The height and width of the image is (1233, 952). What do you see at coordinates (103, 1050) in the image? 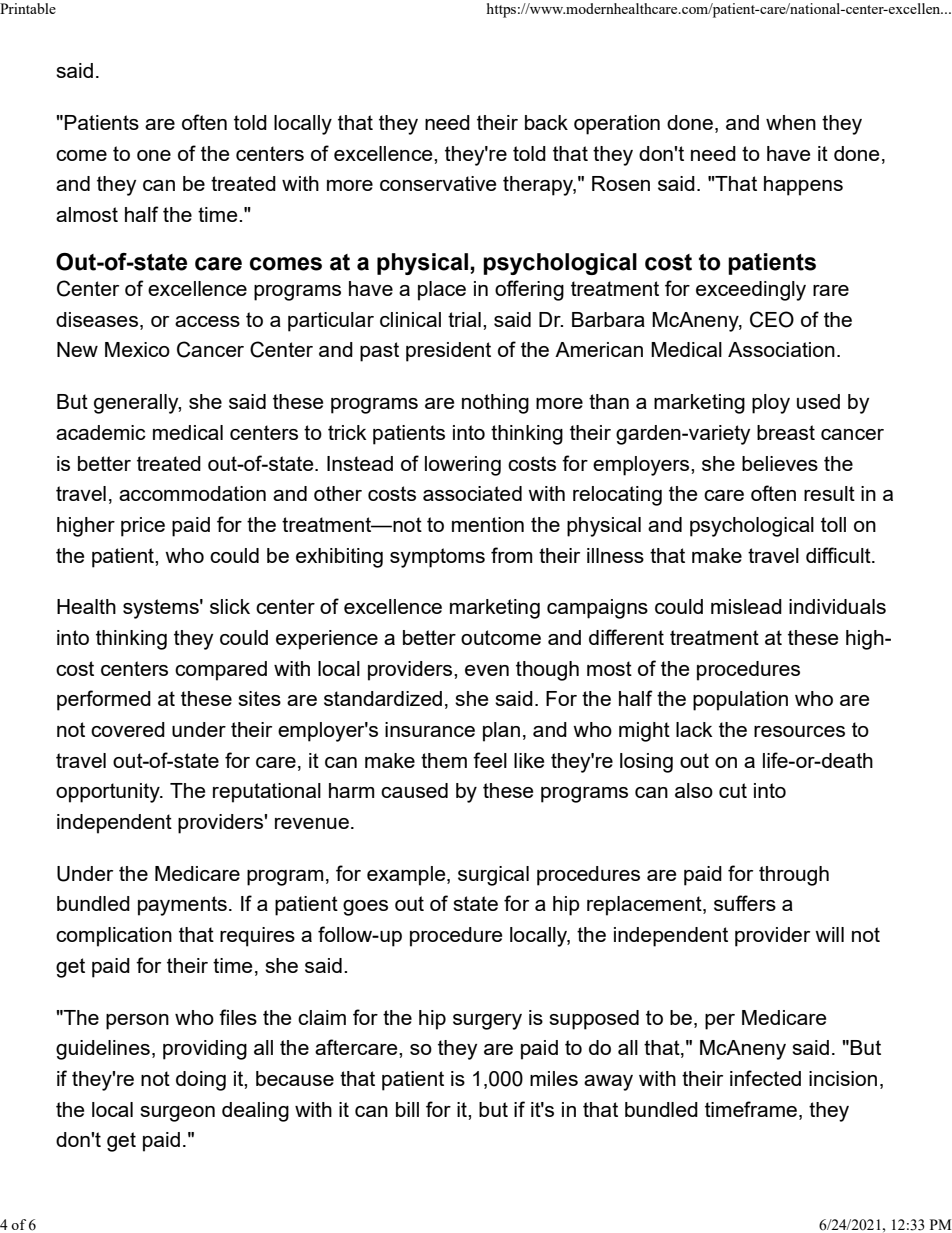
I see `guidelines` at bounding box center [103, 1050].
